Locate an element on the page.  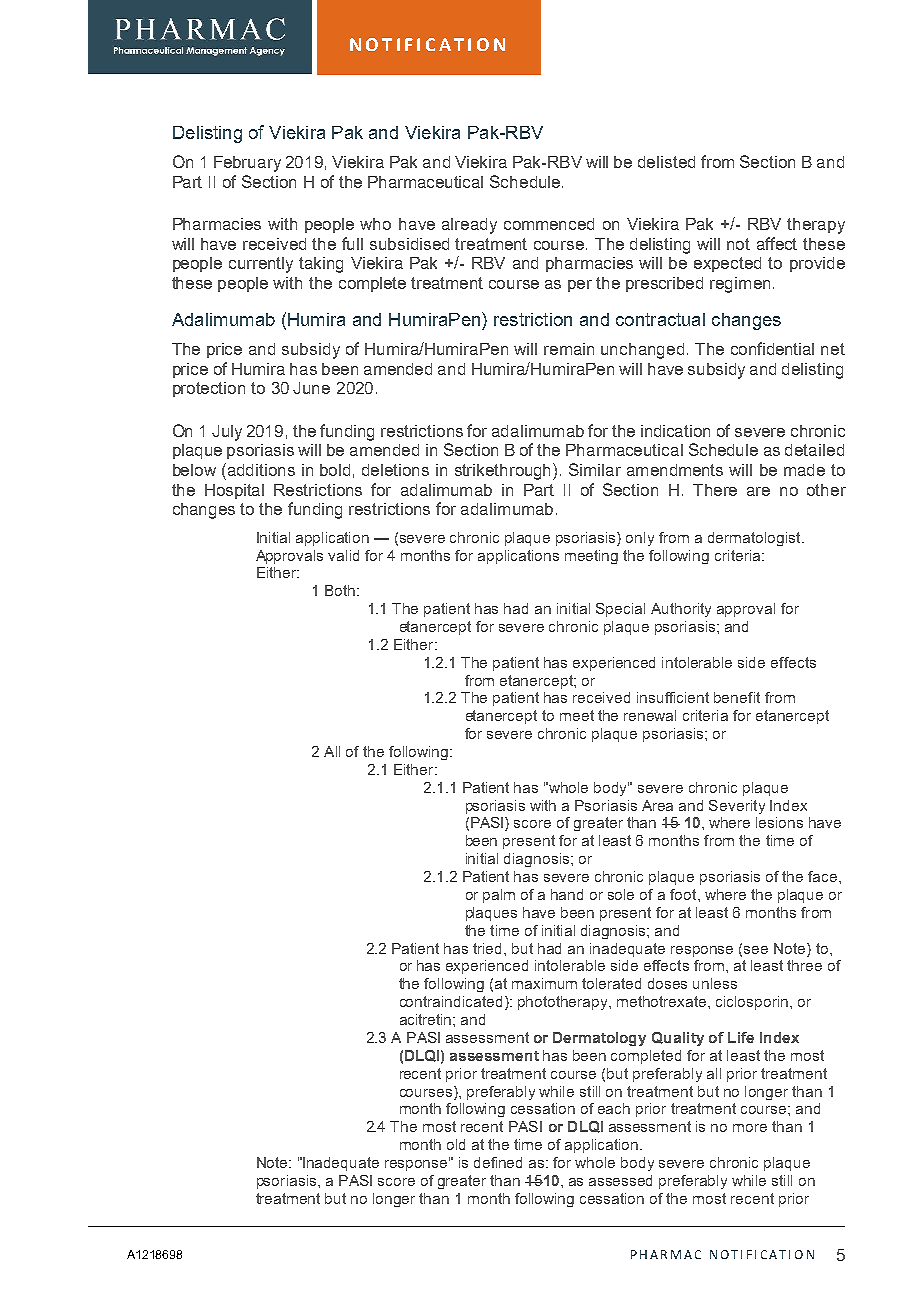
acitretin is located at coordinates (427, 1019).
